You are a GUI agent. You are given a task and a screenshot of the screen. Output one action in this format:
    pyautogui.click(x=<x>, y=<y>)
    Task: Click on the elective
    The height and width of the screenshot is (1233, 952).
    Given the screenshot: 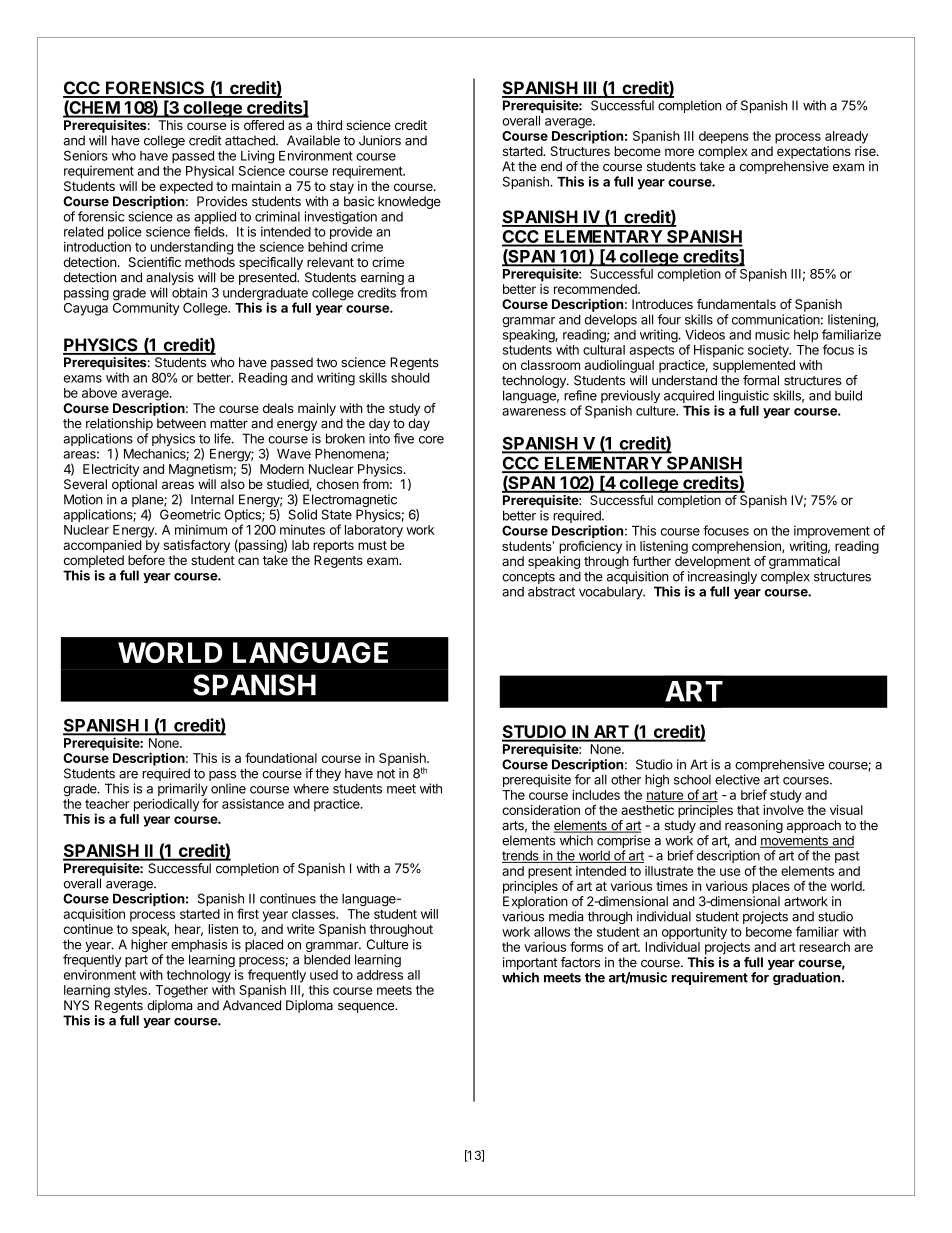 What is the action you would take?
    pyautogui.click(x=737, y=779)
